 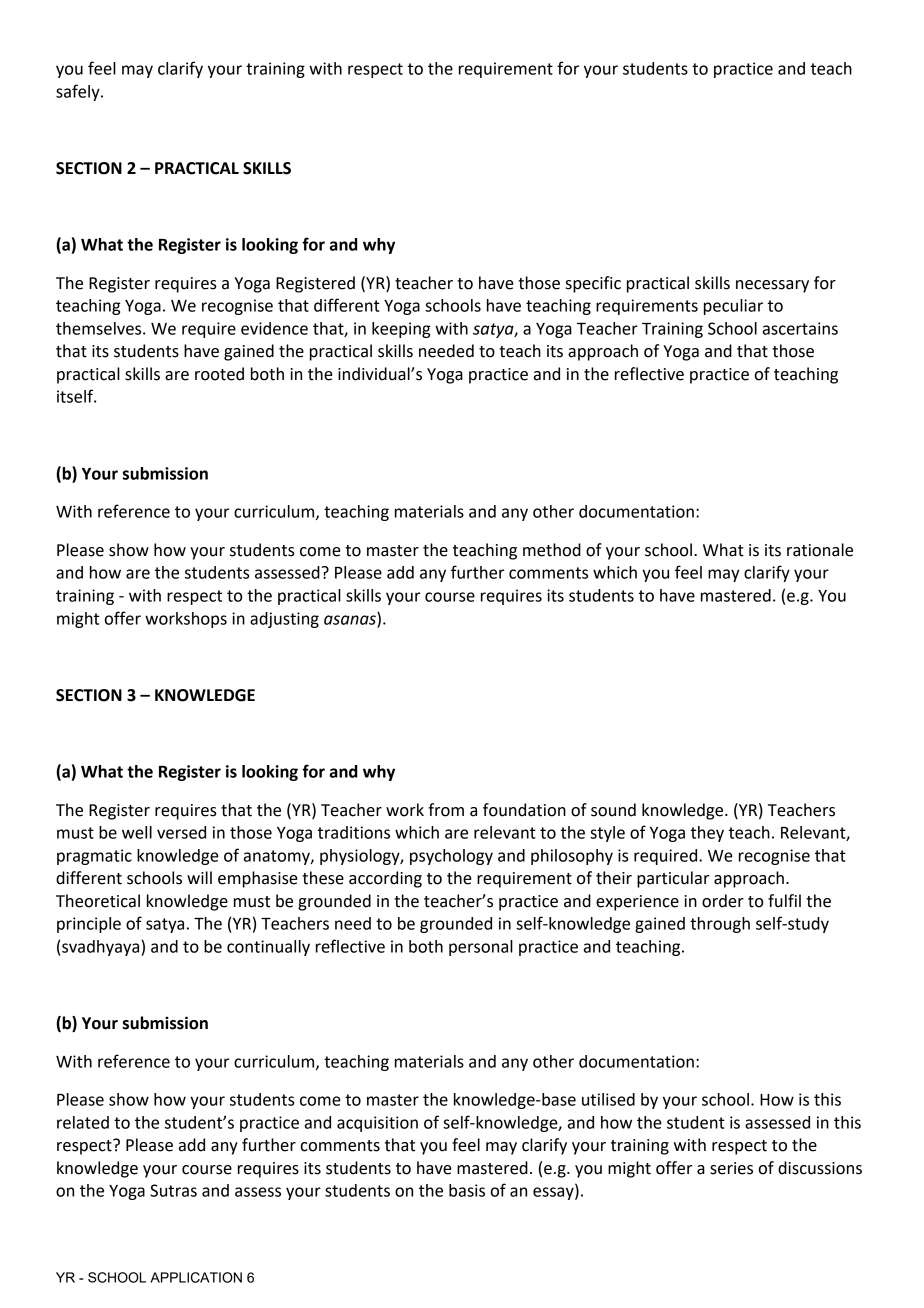 What do you see at coordinates (351, 621) in the document?
I see `asanas` at bounding box center [351, 621].
